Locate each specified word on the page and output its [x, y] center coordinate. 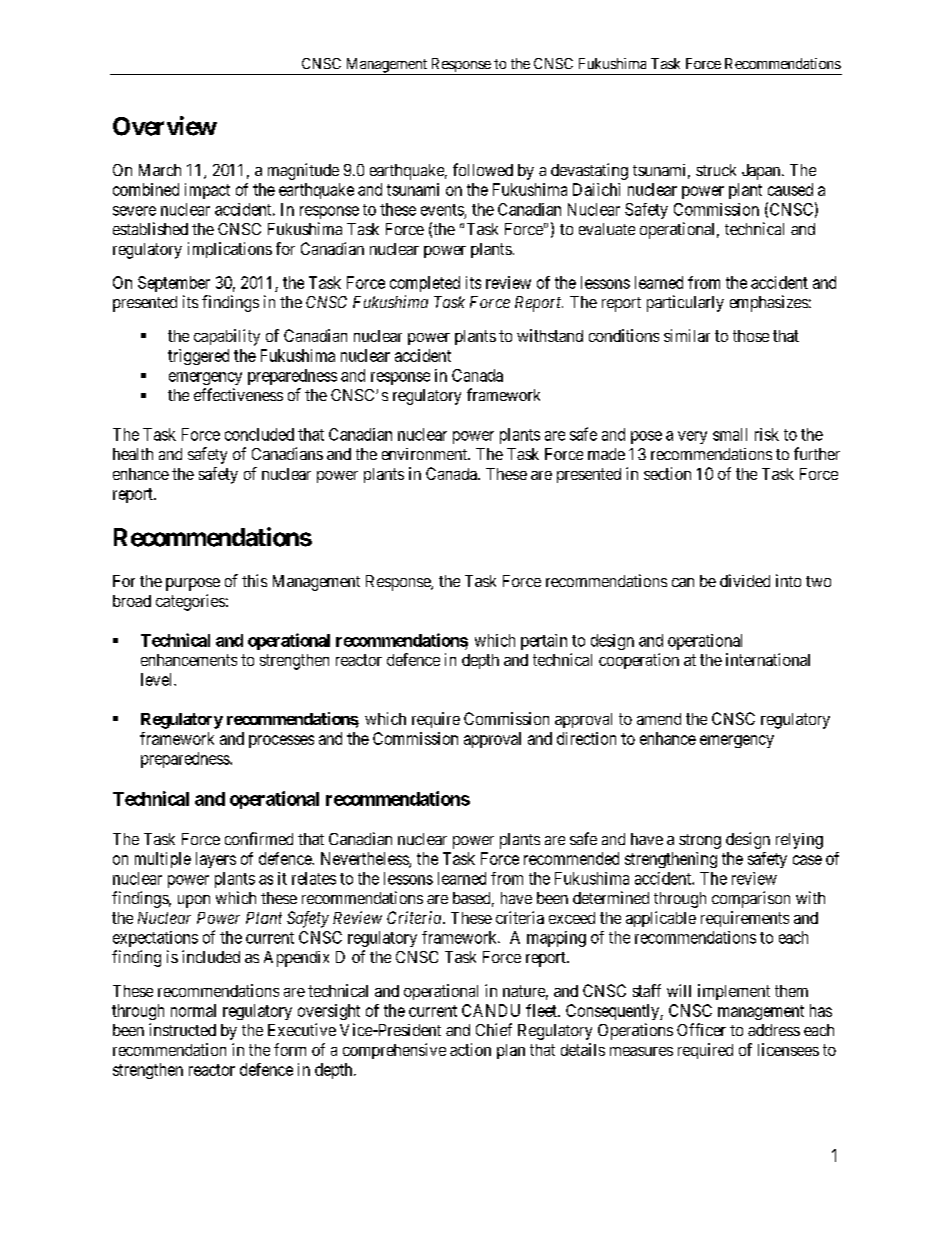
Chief [494, 1029]
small [730, 434]
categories [190, 602]
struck [716, 170]
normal [193, 1010]
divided [745, 580]
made [606, 454]
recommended [571, 858]
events [442, 210]
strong [700, 841]
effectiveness [238, 394]
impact [207, 191]
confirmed [259, 838]
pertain [544, 642]
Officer [701, 1029]
